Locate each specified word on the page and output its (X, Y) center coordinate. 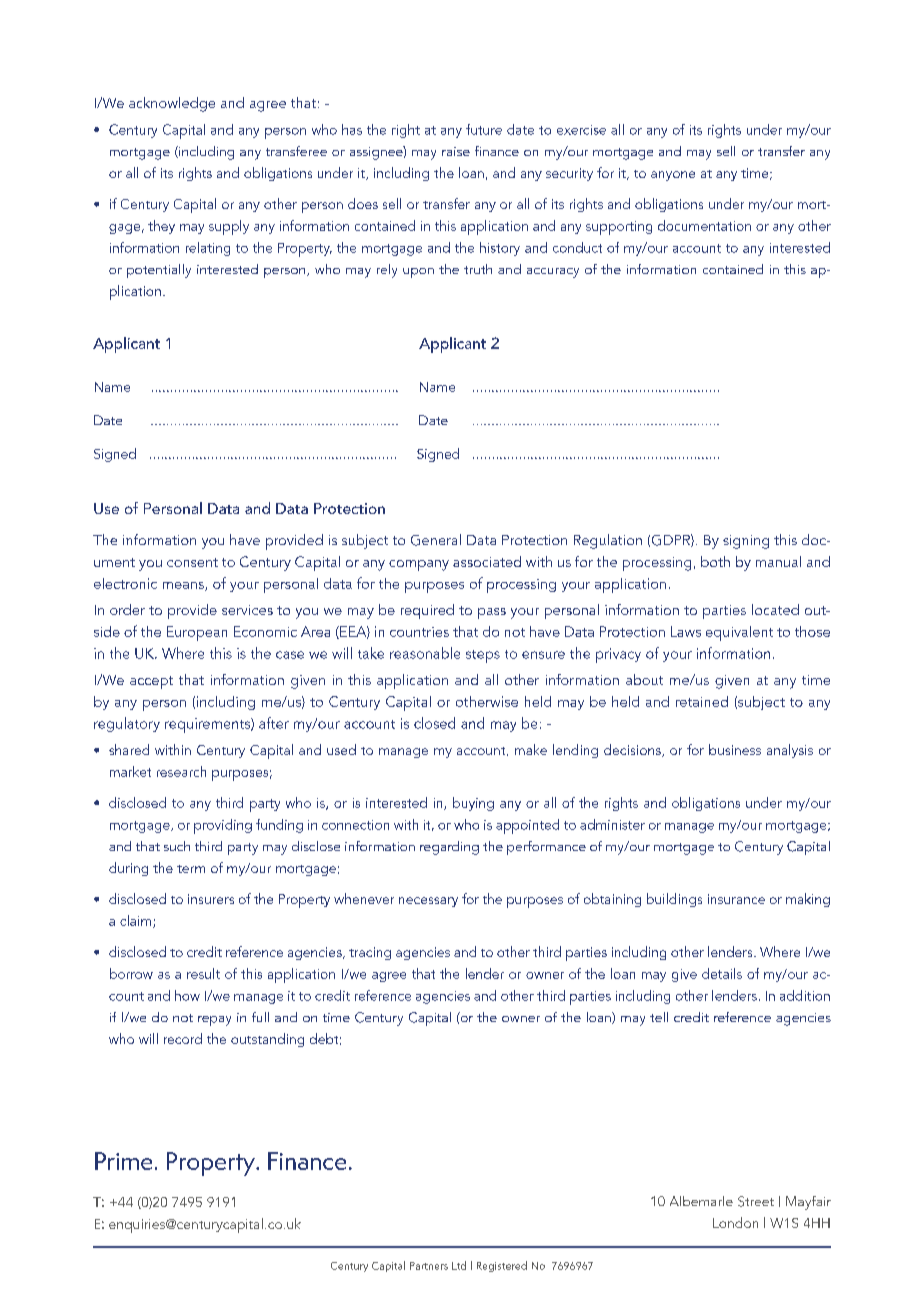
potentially (159, 271)
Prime (123, 1161)
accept (151, 682)
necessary (428, 902)
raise (456, 151)
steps (483, 656)
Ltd (459, 1265)
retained (702, 701)
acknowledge (172, 104)
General (436, 540)
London (735, 1222)
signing (746, 542)
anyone (673, 176)
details (722, 973)
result (203, 973)
